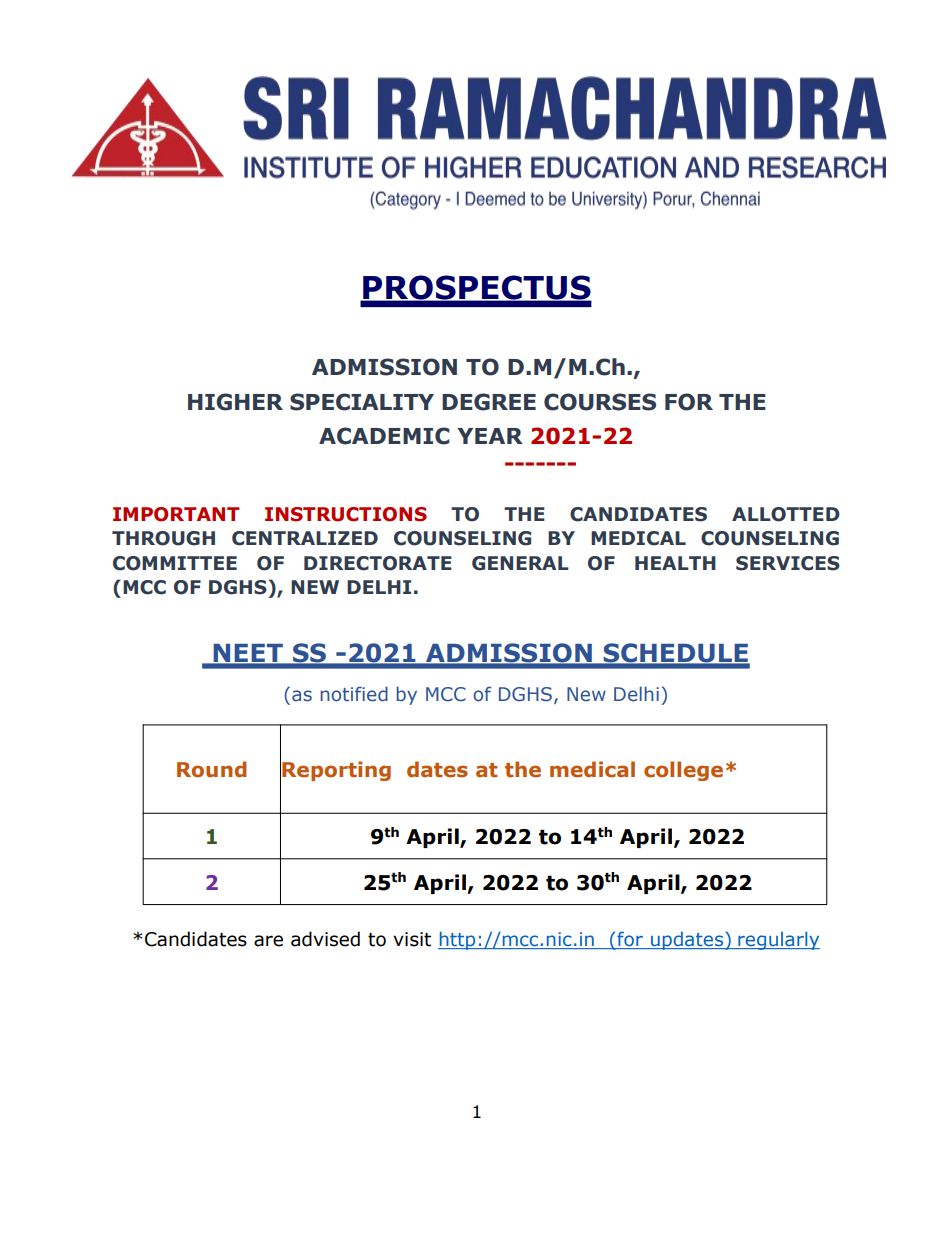  Describe the element at coordinates (520, 563) in the screenshot. I see `GENERAL` at that location.
